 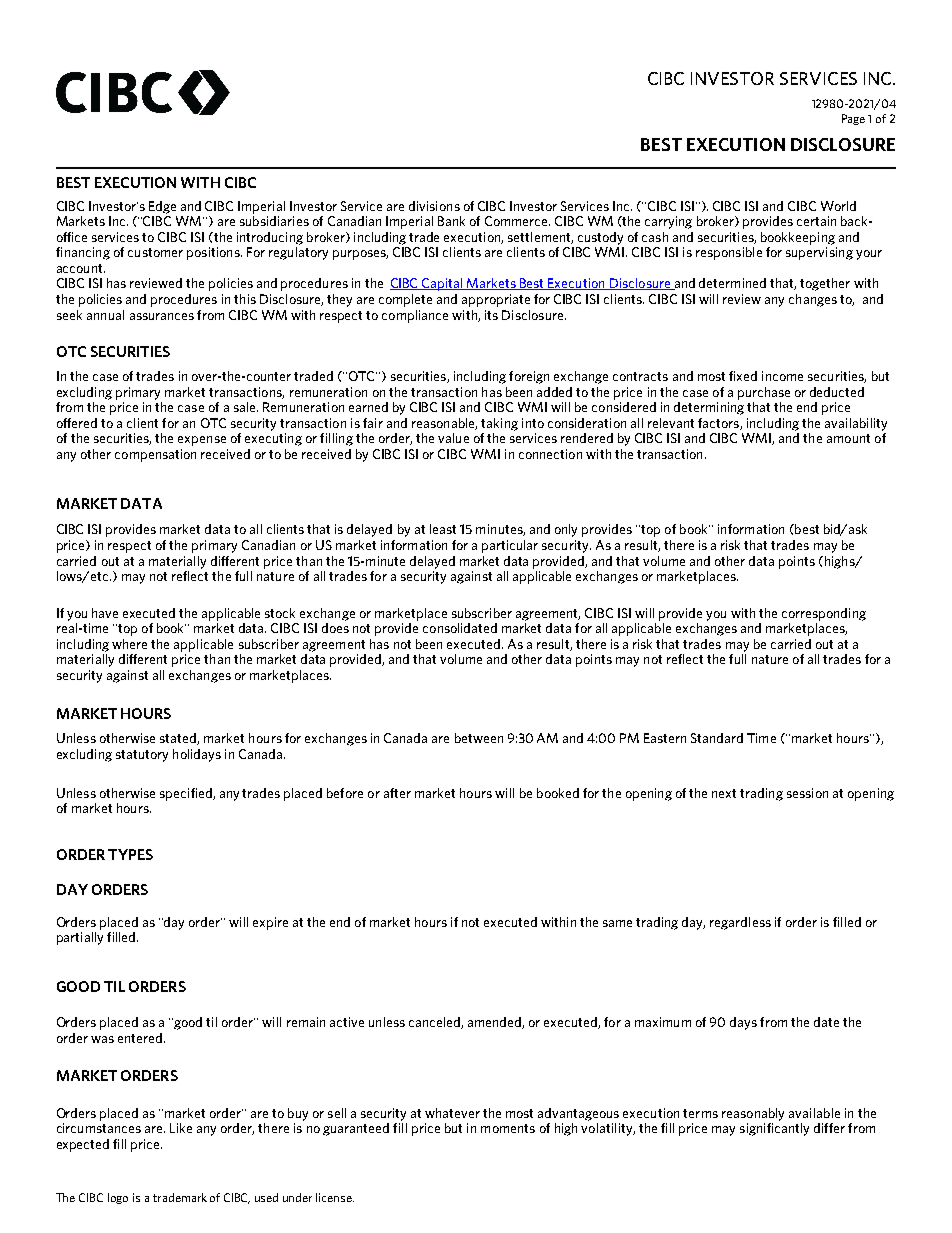 What do you see at coordinates (508, 1128) in the screenshot?
I see `moments` at bounding box center [508, 1128].
